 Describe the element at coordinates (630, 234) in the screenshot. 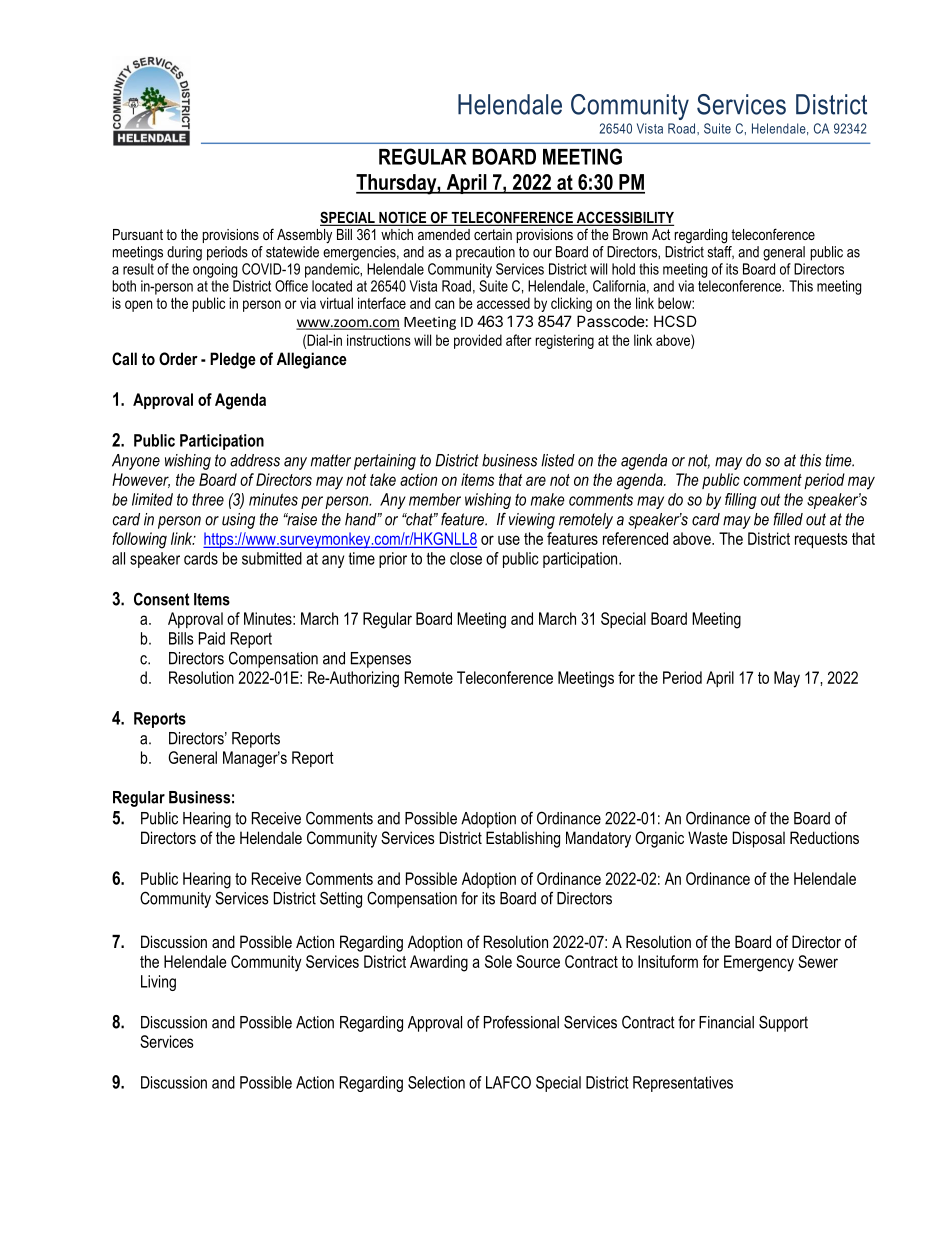

I see `Brown` at that location.
